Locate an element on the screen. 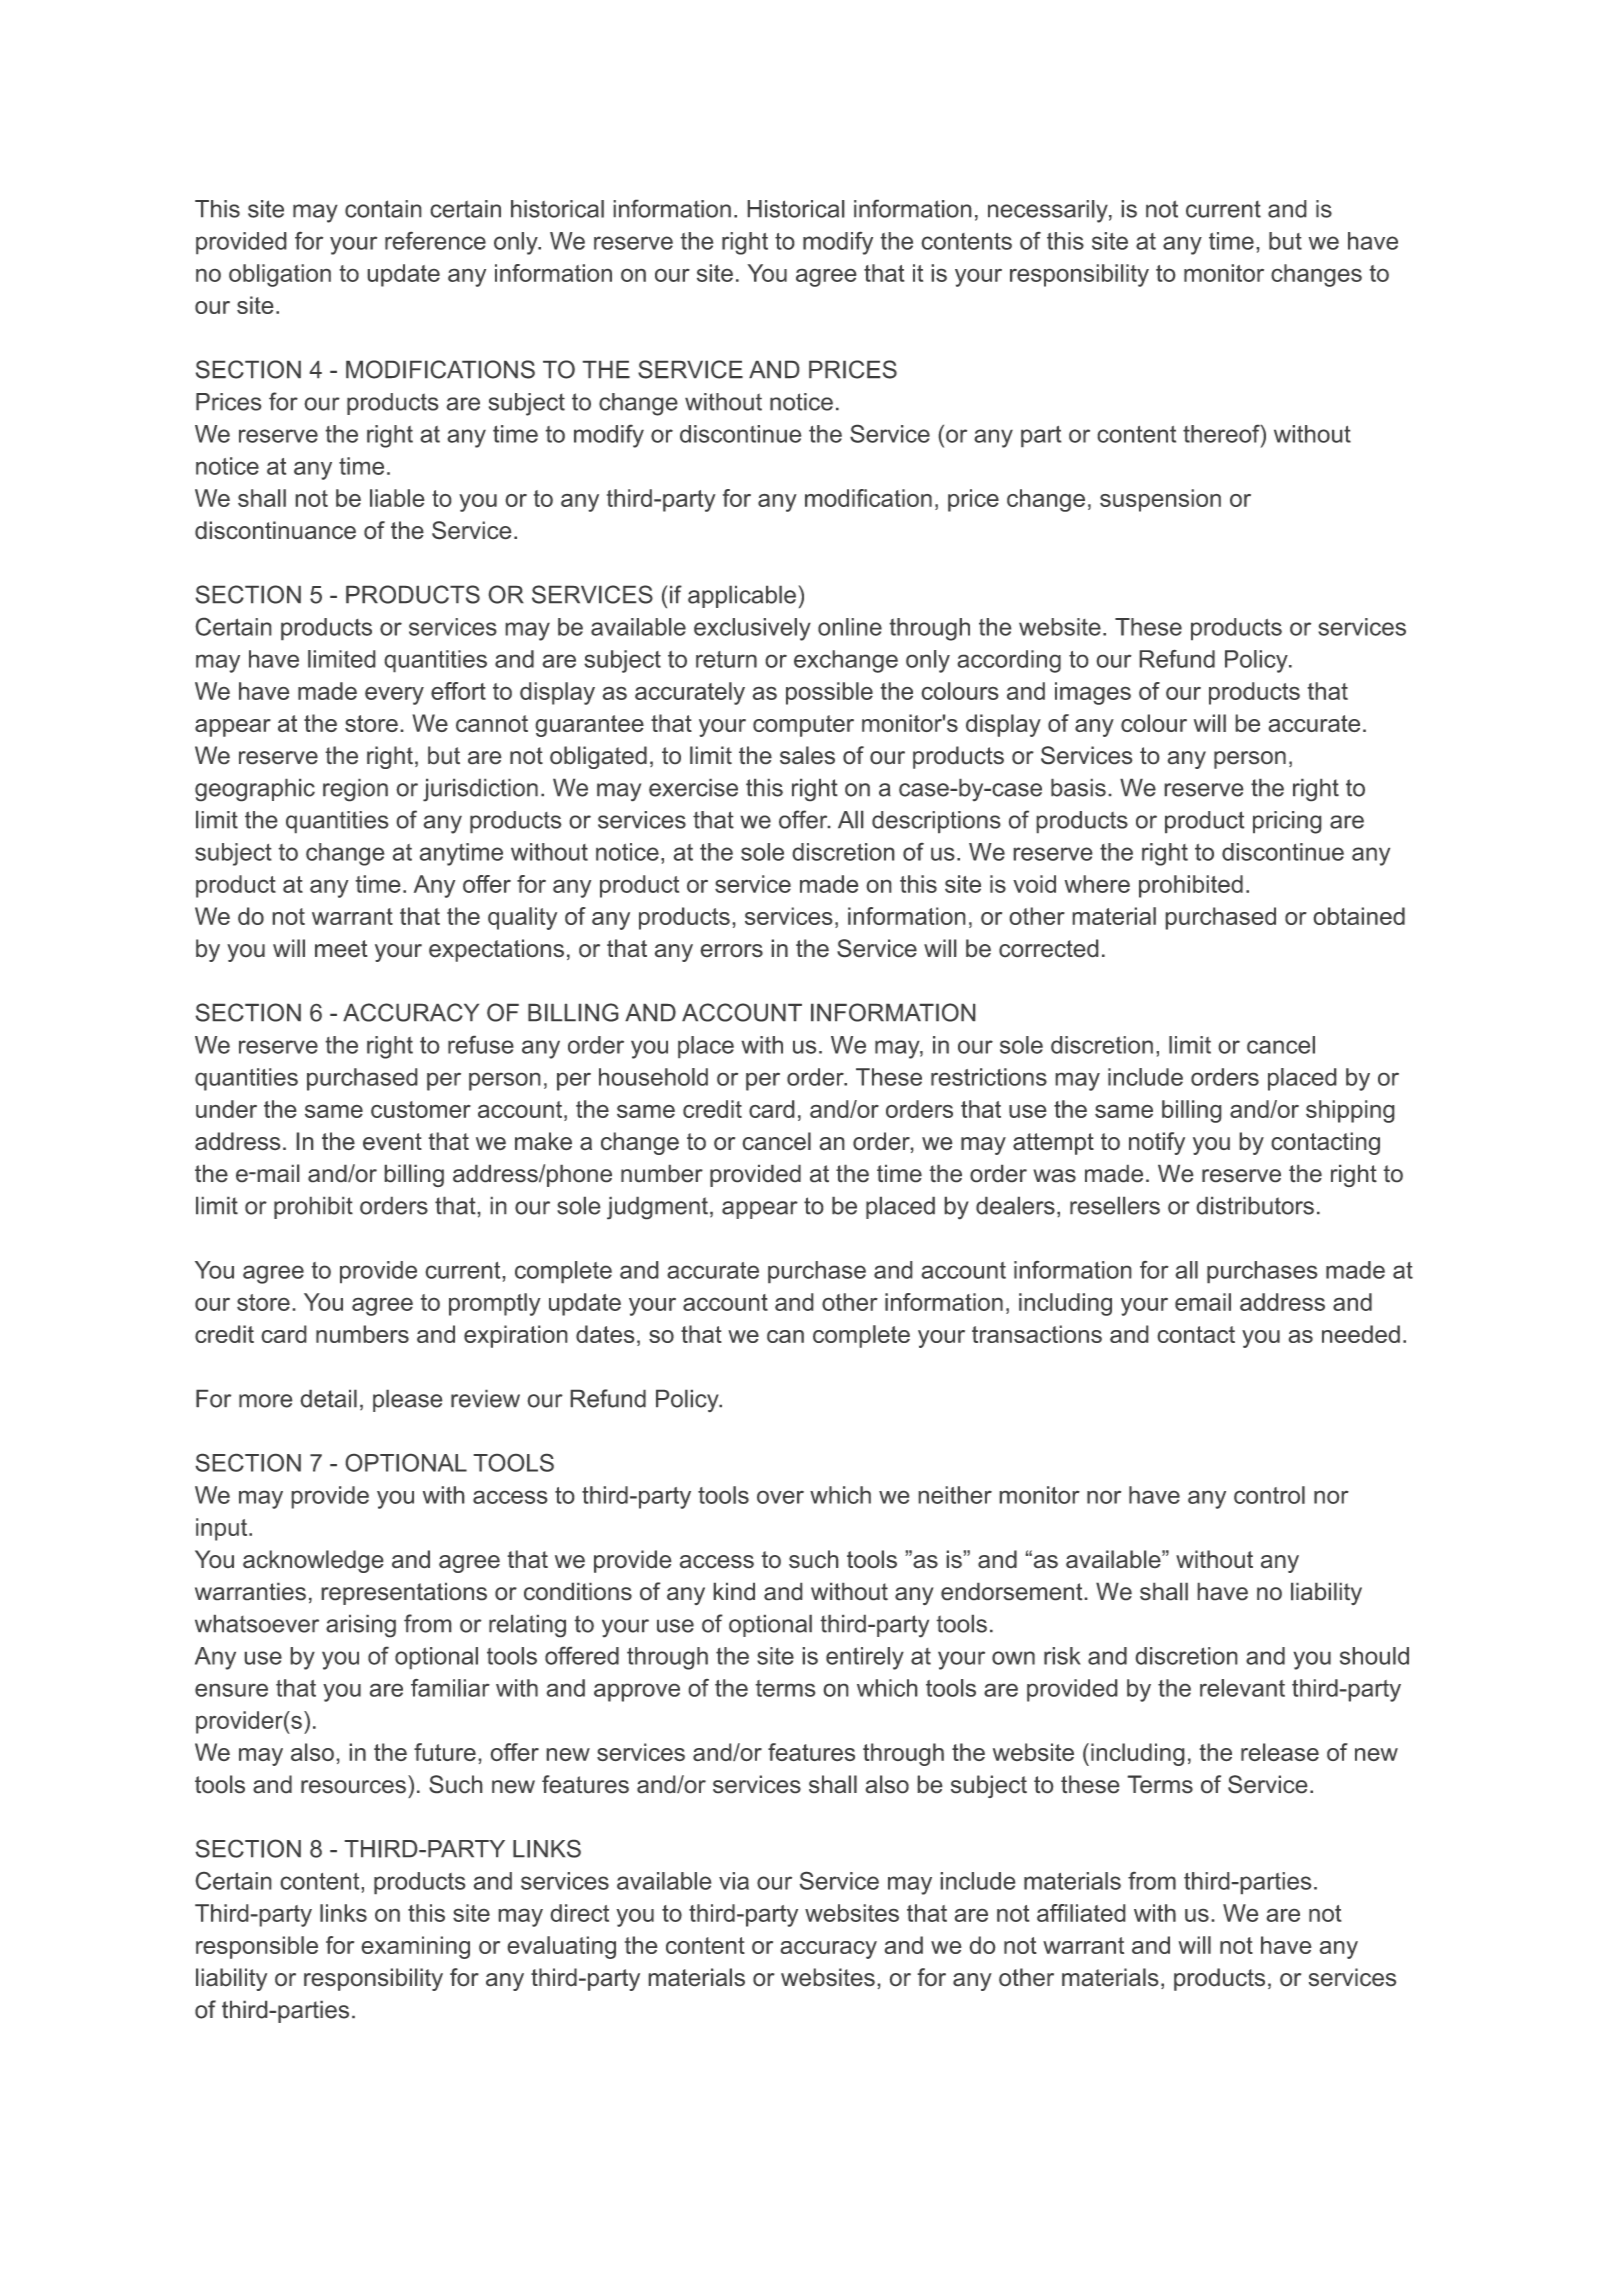 This screenshot has width=1611, height=2275. control is located at coordinates (1269, 1495).
